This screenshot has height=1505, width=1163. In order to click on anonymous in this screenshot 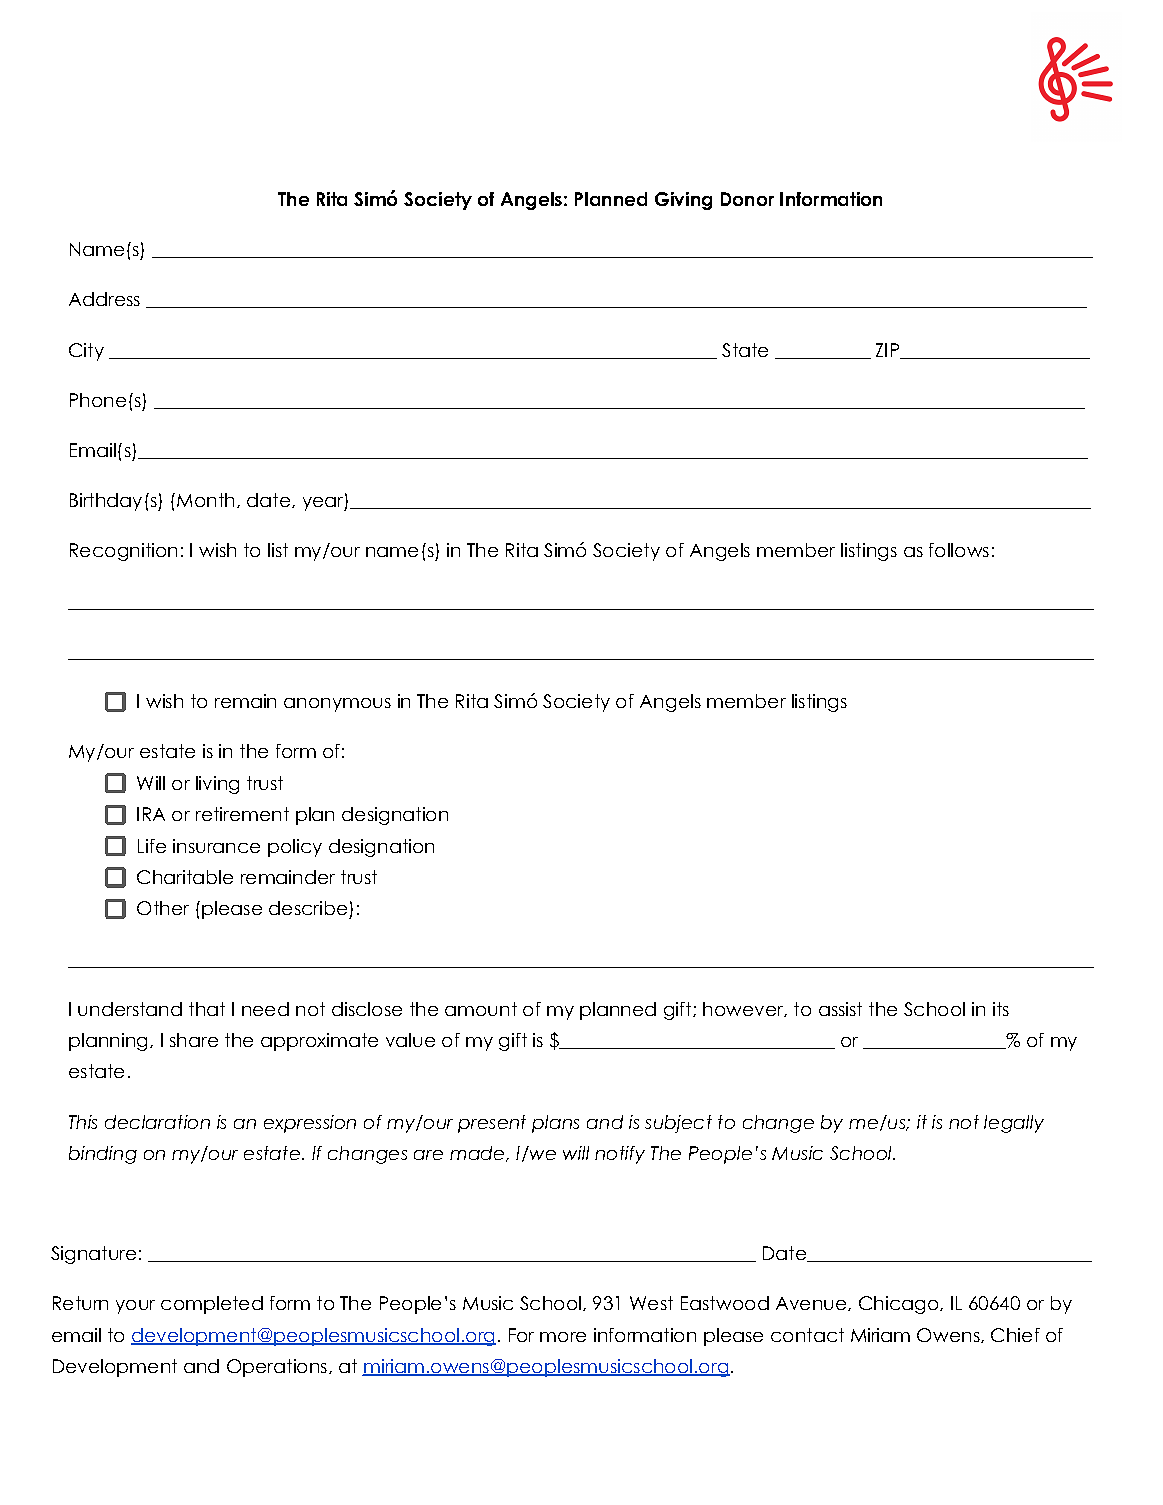, I will do `click(337, 705)`.
